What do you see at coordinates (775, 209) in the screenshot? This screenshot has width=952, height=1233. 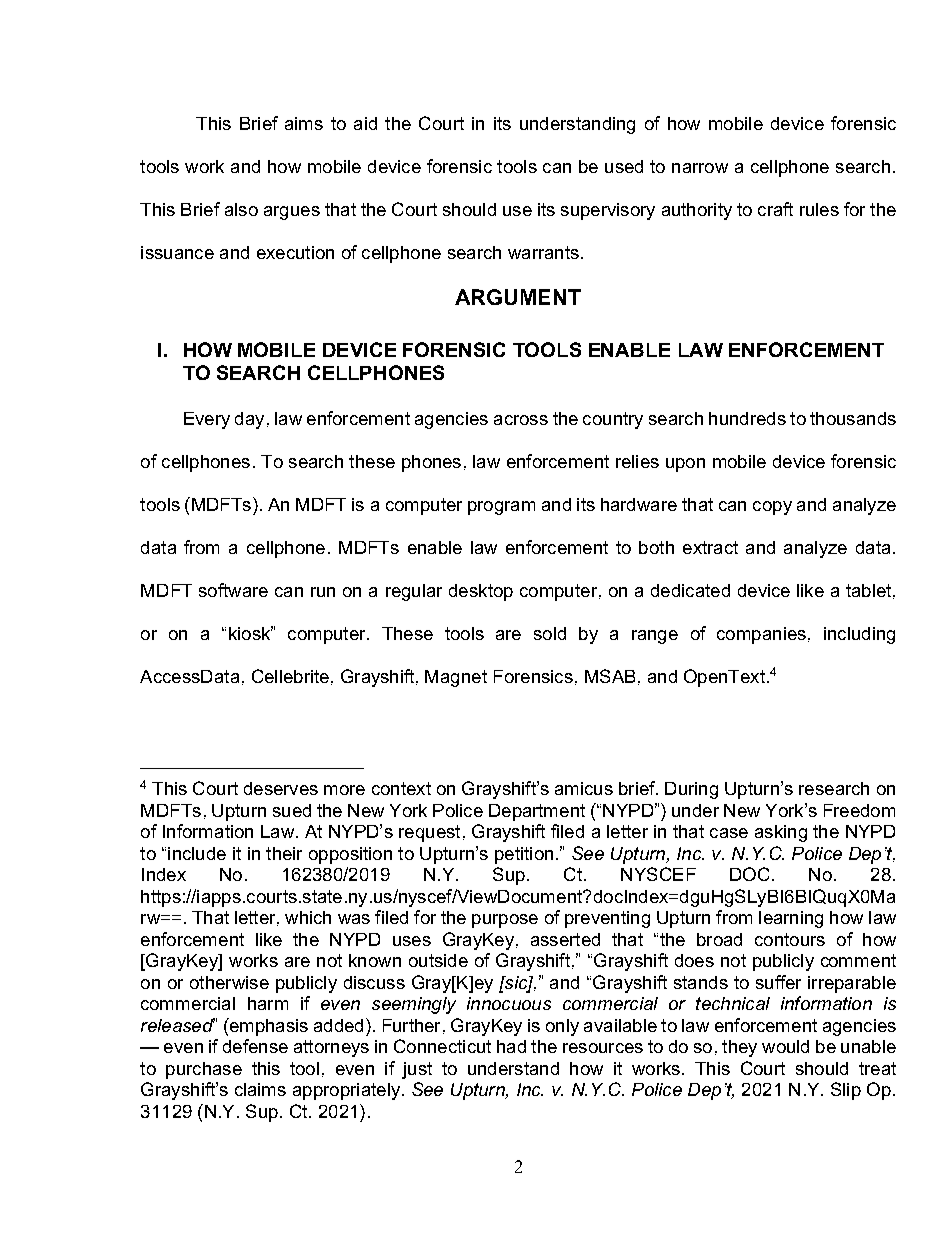 I see `craft` at bounding box center [775, 209].
